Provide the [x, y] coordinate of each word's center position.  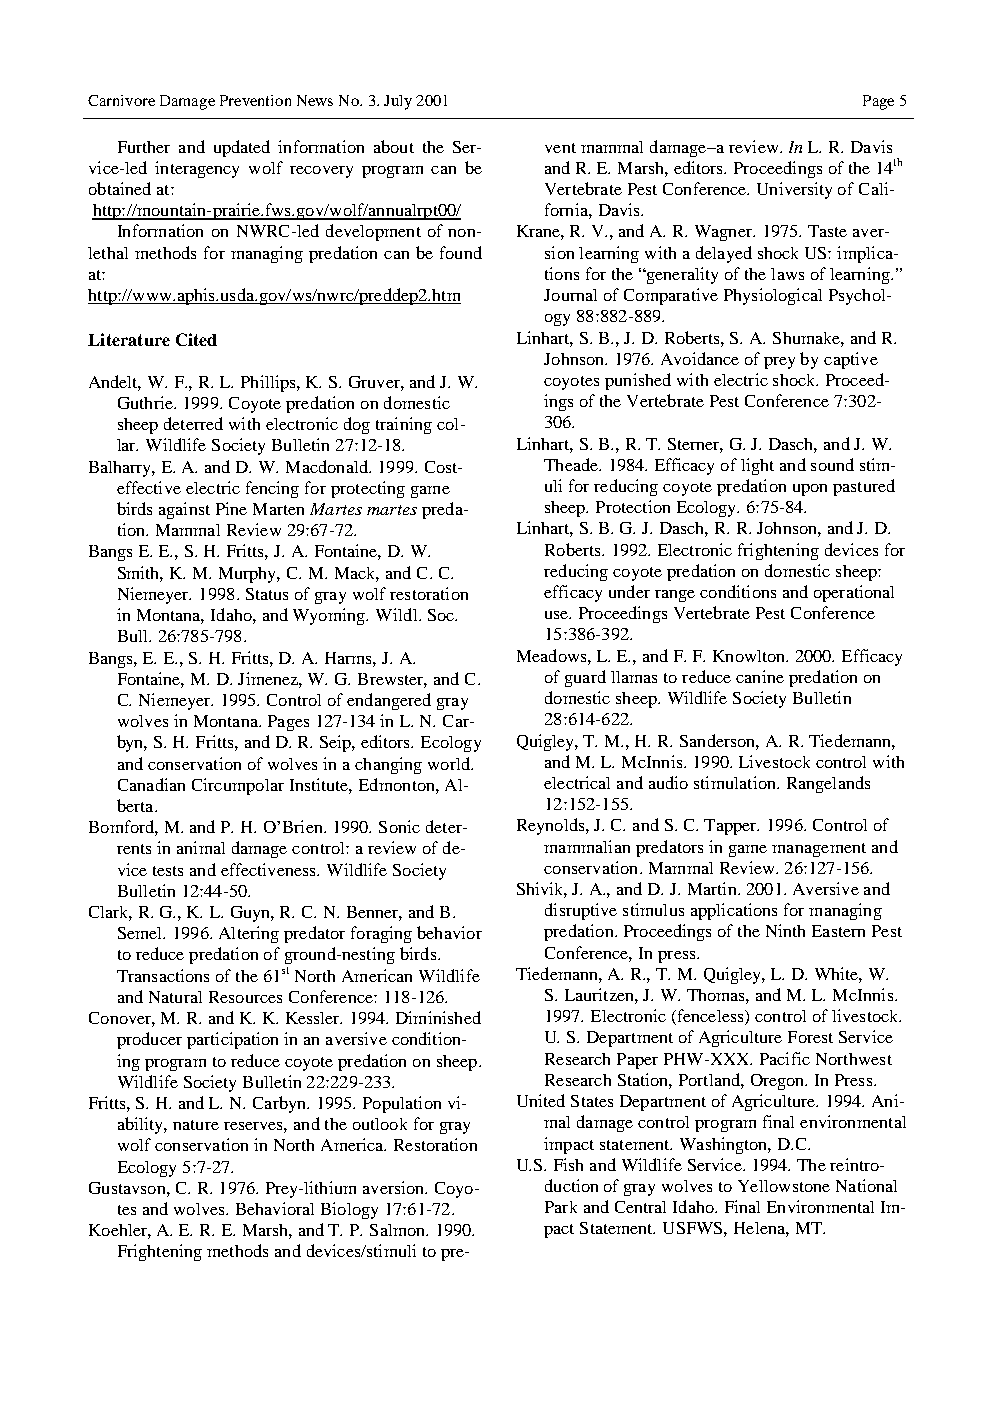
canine [760, 676]
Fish [568, 1164]
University [794, 190]
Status [267, 594]
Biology [349, 1210]
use [558, 615]
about [394, 146]
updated [242, 148]
